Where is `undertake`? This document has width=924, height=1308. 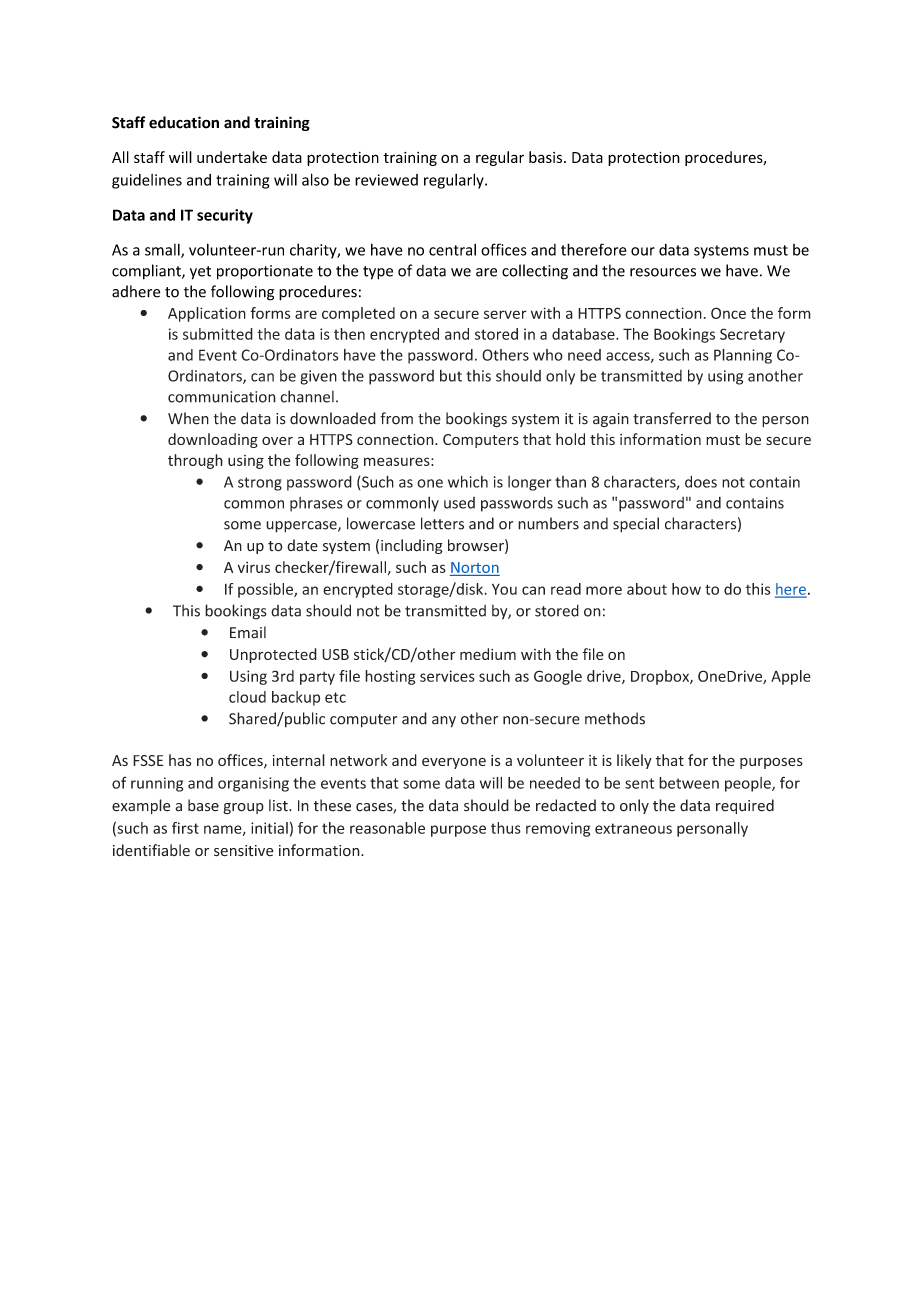
undertake is located at coordinates (232, 157).
